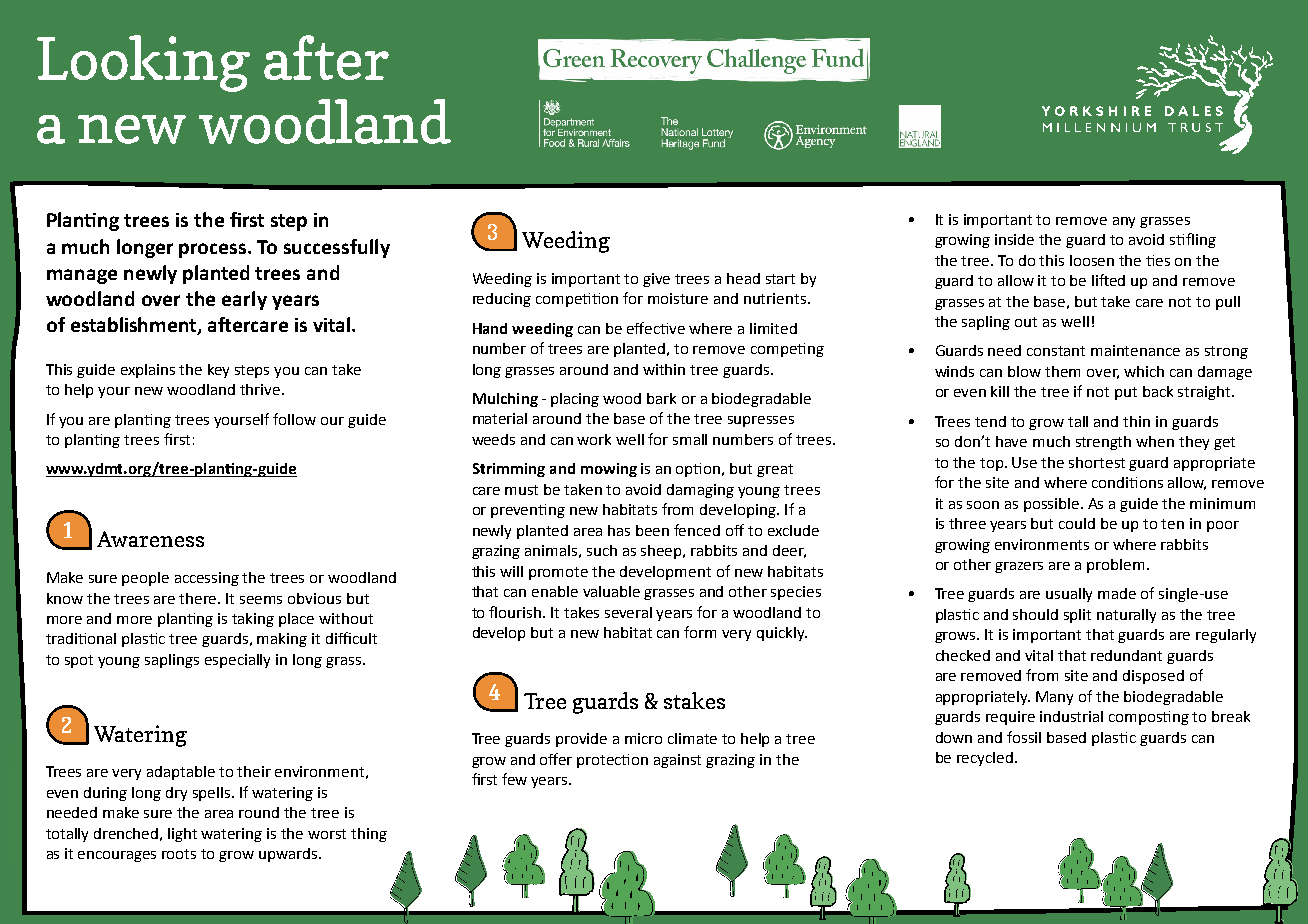  What do you see at coordinates (656, 280) in the page?
I see `give` at bounding box center [656, 280].
